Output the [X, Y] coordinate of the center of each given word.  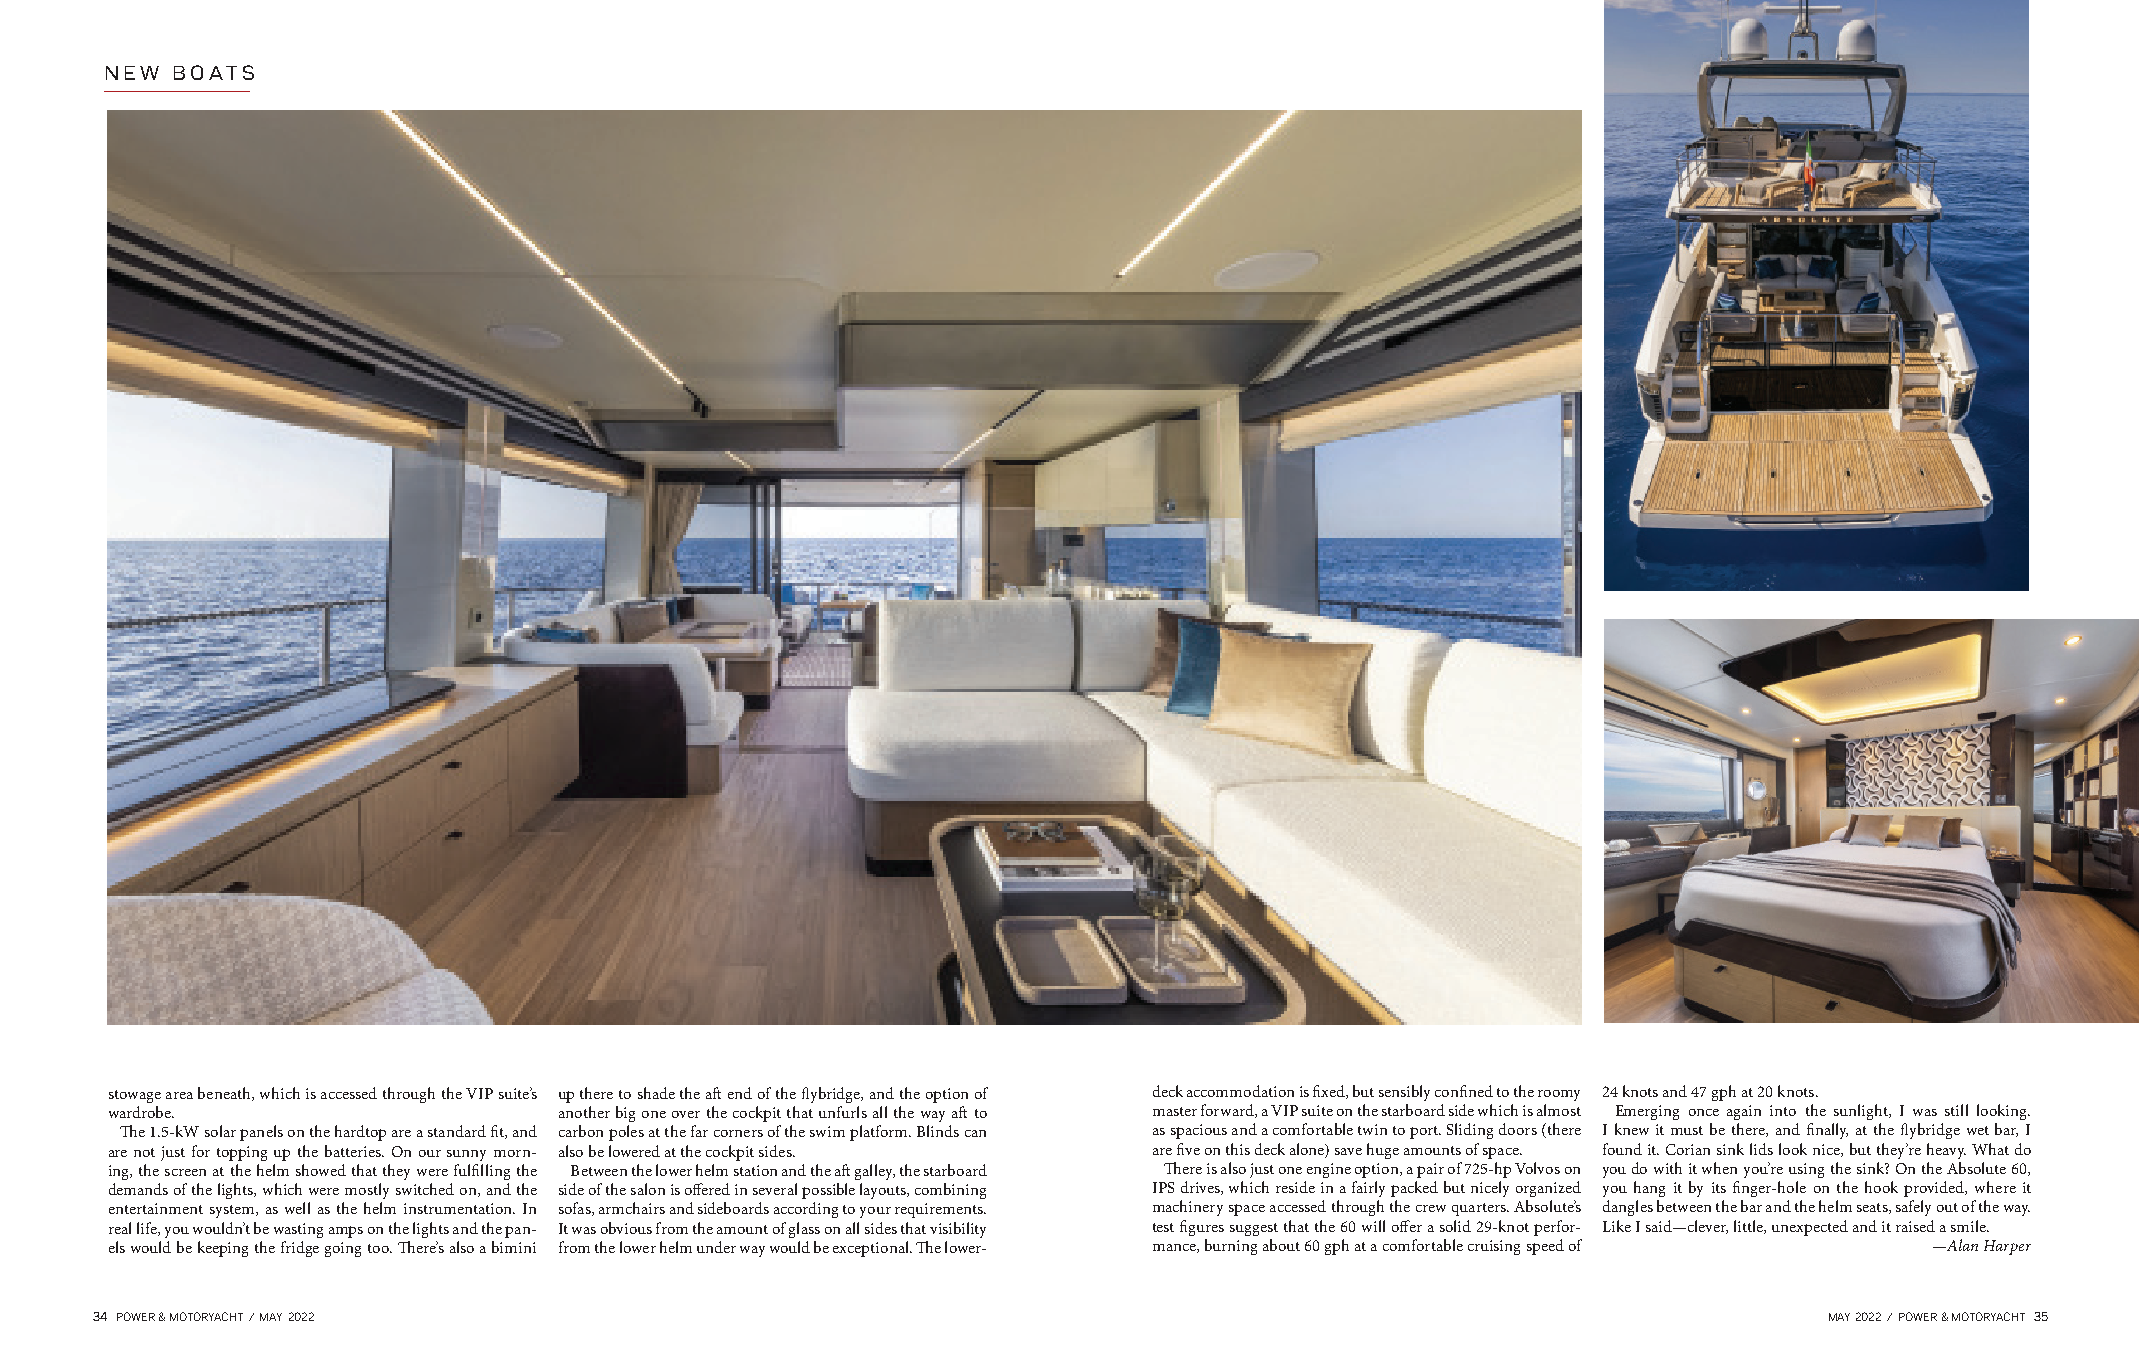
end [740, 1093]
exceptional [872, 1249]
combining [950, 1191]
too [380, 1248]
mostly [367, 1191]
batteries [354, 1151]
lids [1761, 1149]
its [1719, 1187]
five [1188, 1149]
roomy [1559, 1095]
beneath [225, 1094]
